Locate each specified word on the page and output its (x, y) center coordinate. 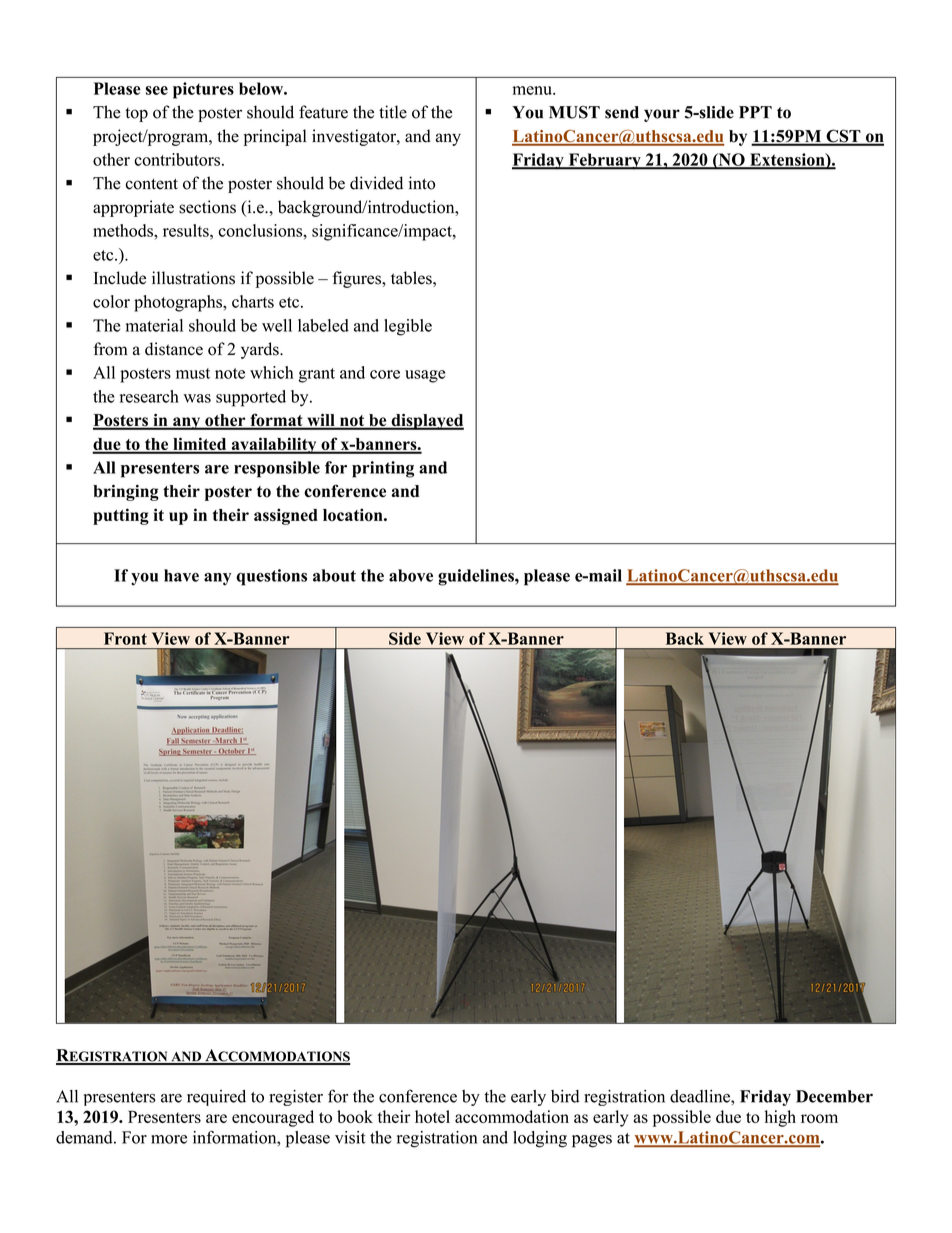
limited (200, 445)
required (216, 1098)
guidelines (477, 577)
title (393, 112)
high (780, 1118)
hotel (432, 1116)
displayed (426, 421)
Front (125, 638)
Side (405, 638)
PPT (755, 112)
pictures (203, 90)
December (834, 1096)
